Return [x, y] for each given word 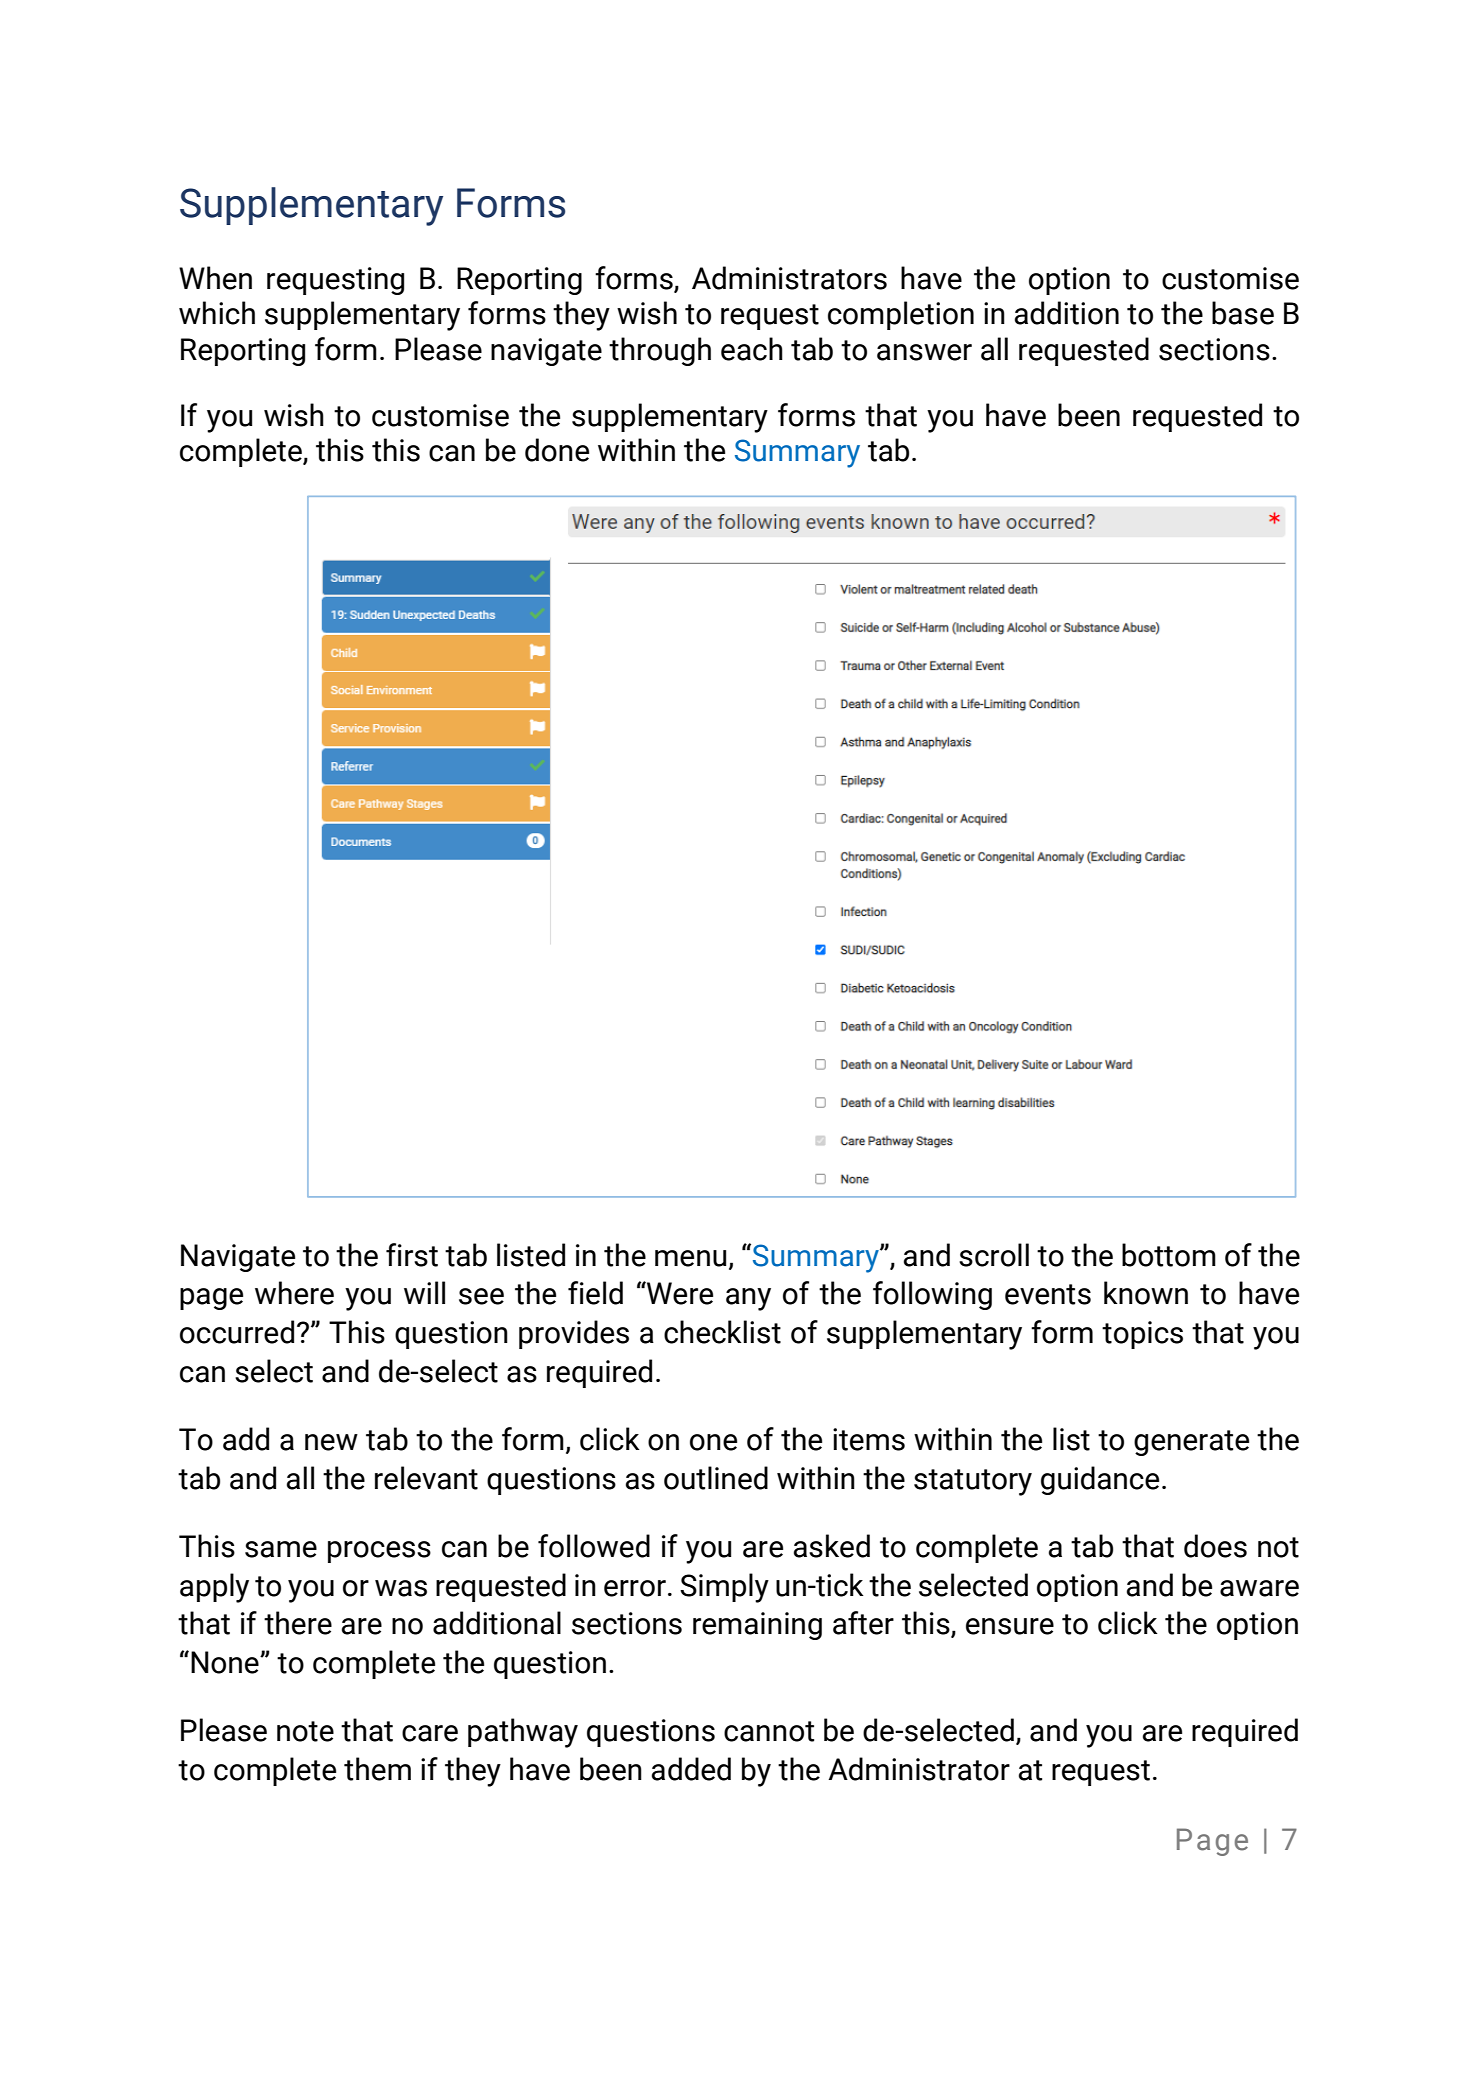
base [1243, 313]
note [305, 1731]
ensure [1010, 1626]
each [752, 349]
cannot [769, 1731]
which [217, 313]
